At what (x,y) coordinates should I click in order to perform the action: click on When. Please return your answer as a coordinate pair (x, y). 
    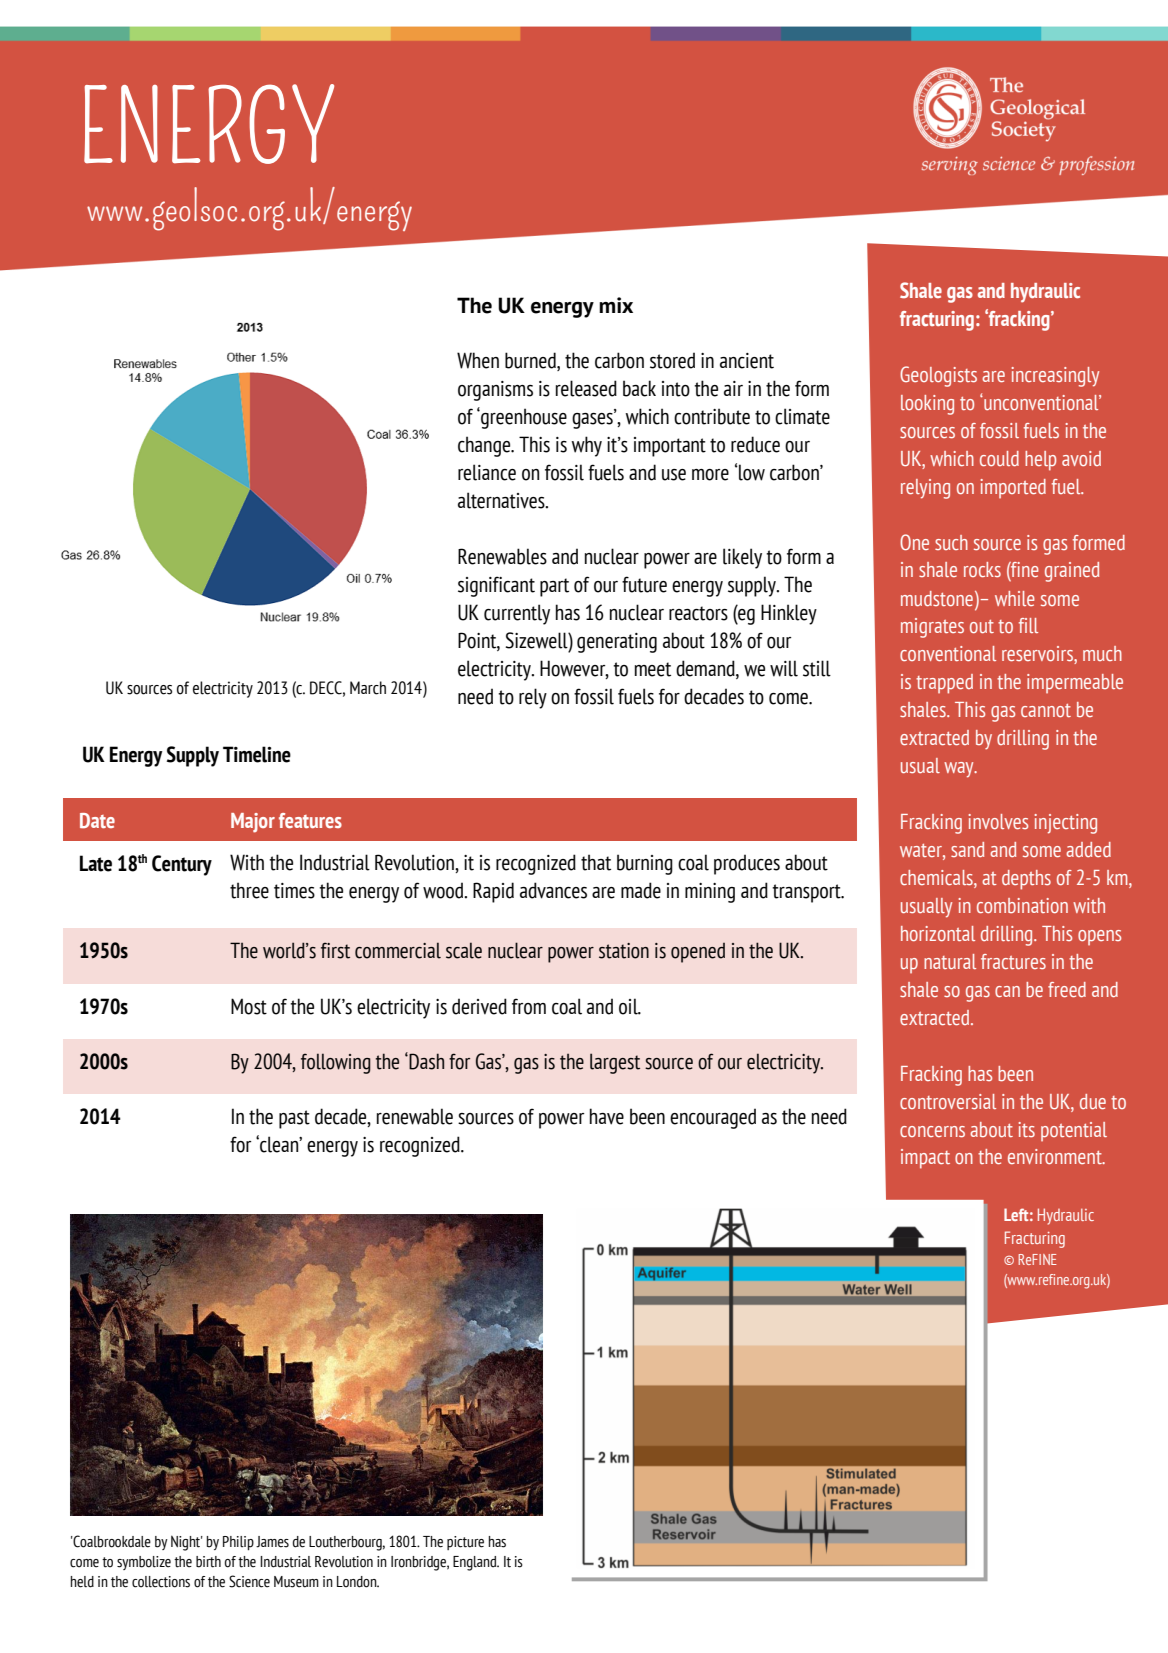
    Looking at the image, I should click on (478, 360).
